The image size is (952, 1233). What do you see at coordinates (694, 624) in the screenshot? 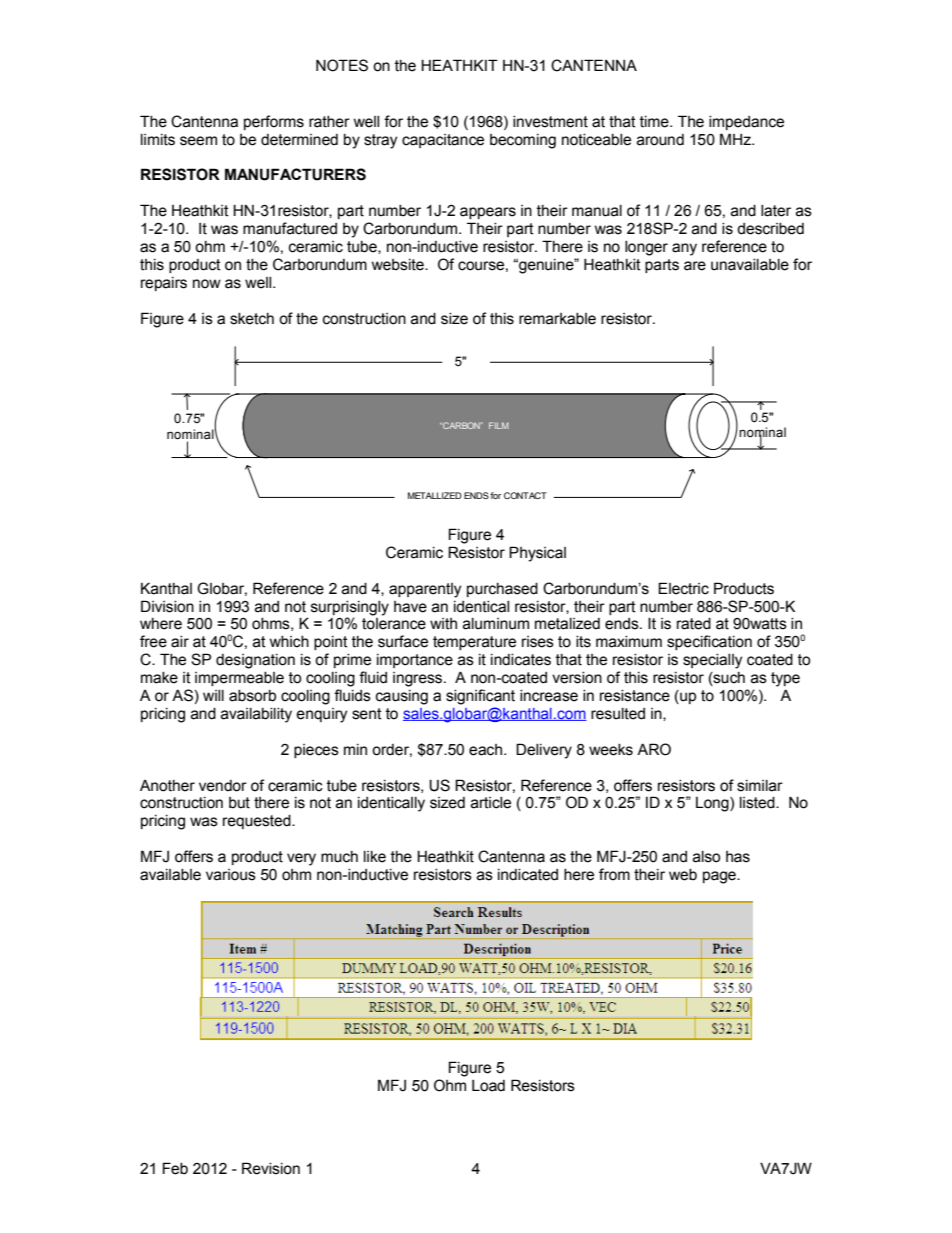
I see `rated` at bounding box center [694, 624].
